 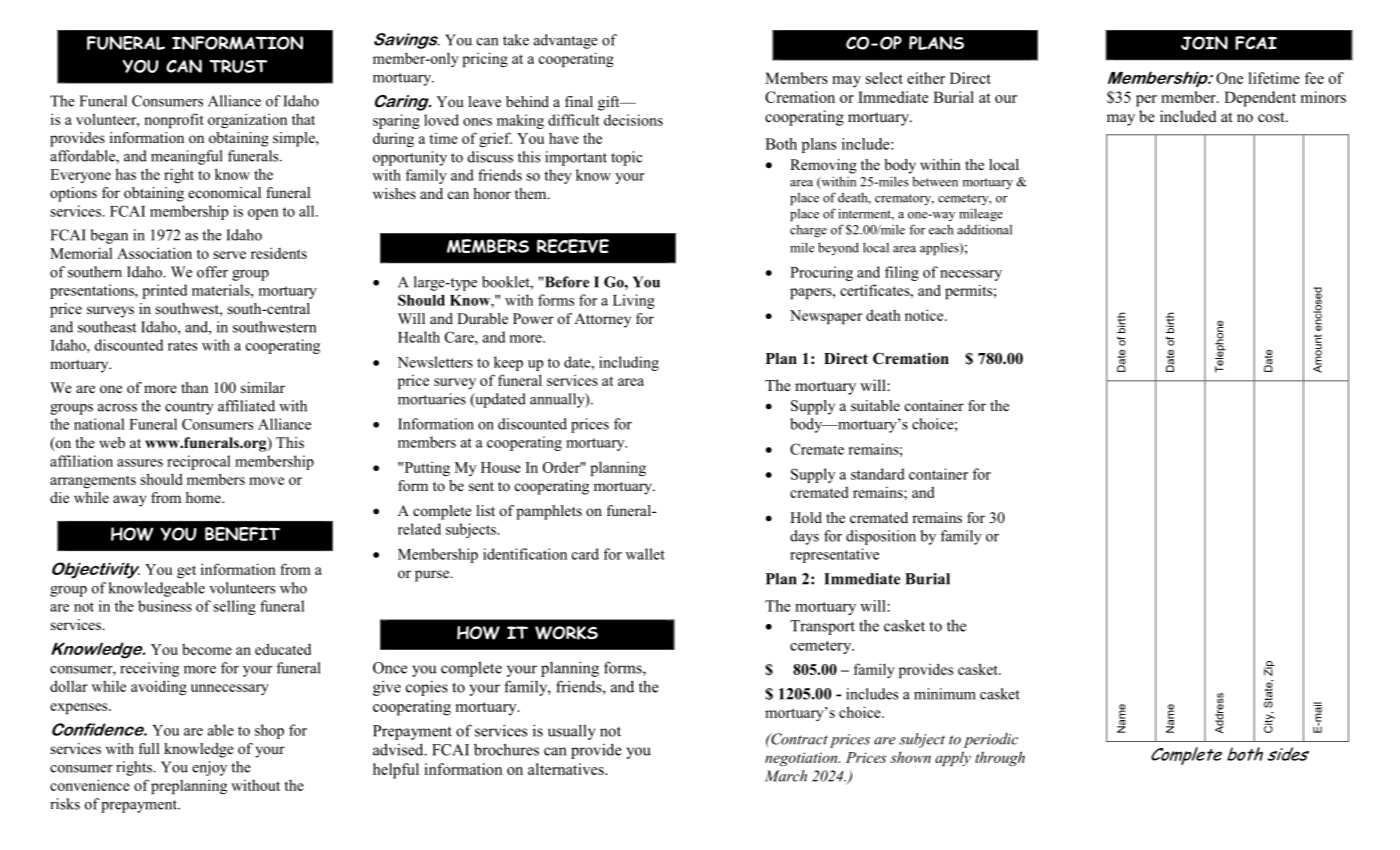 I want to click on serve, so click(x=230, y=255).
